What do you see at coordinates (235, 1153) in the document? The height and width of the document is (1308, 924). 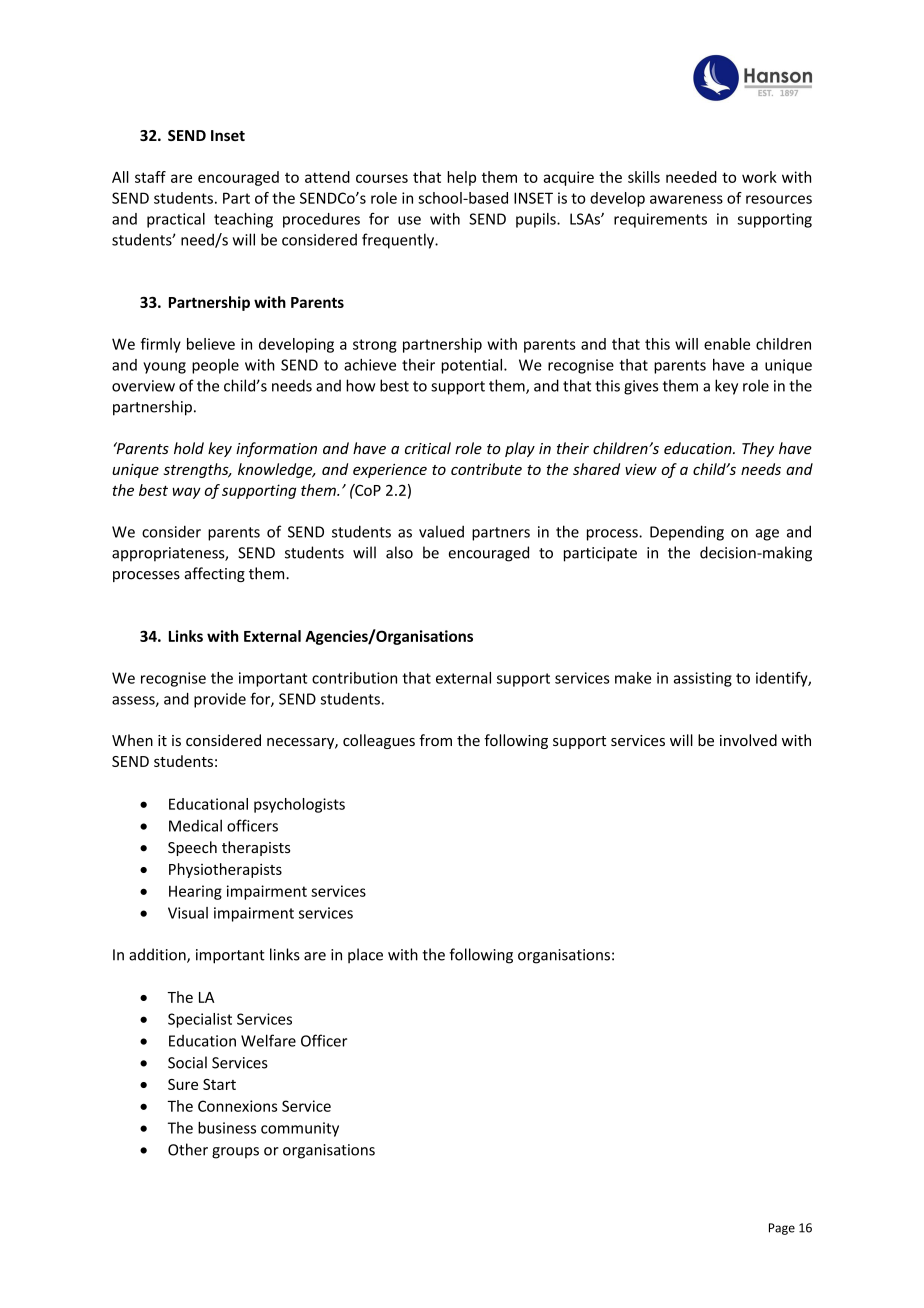 I see `groups` at bounding box center [235, 1153].
